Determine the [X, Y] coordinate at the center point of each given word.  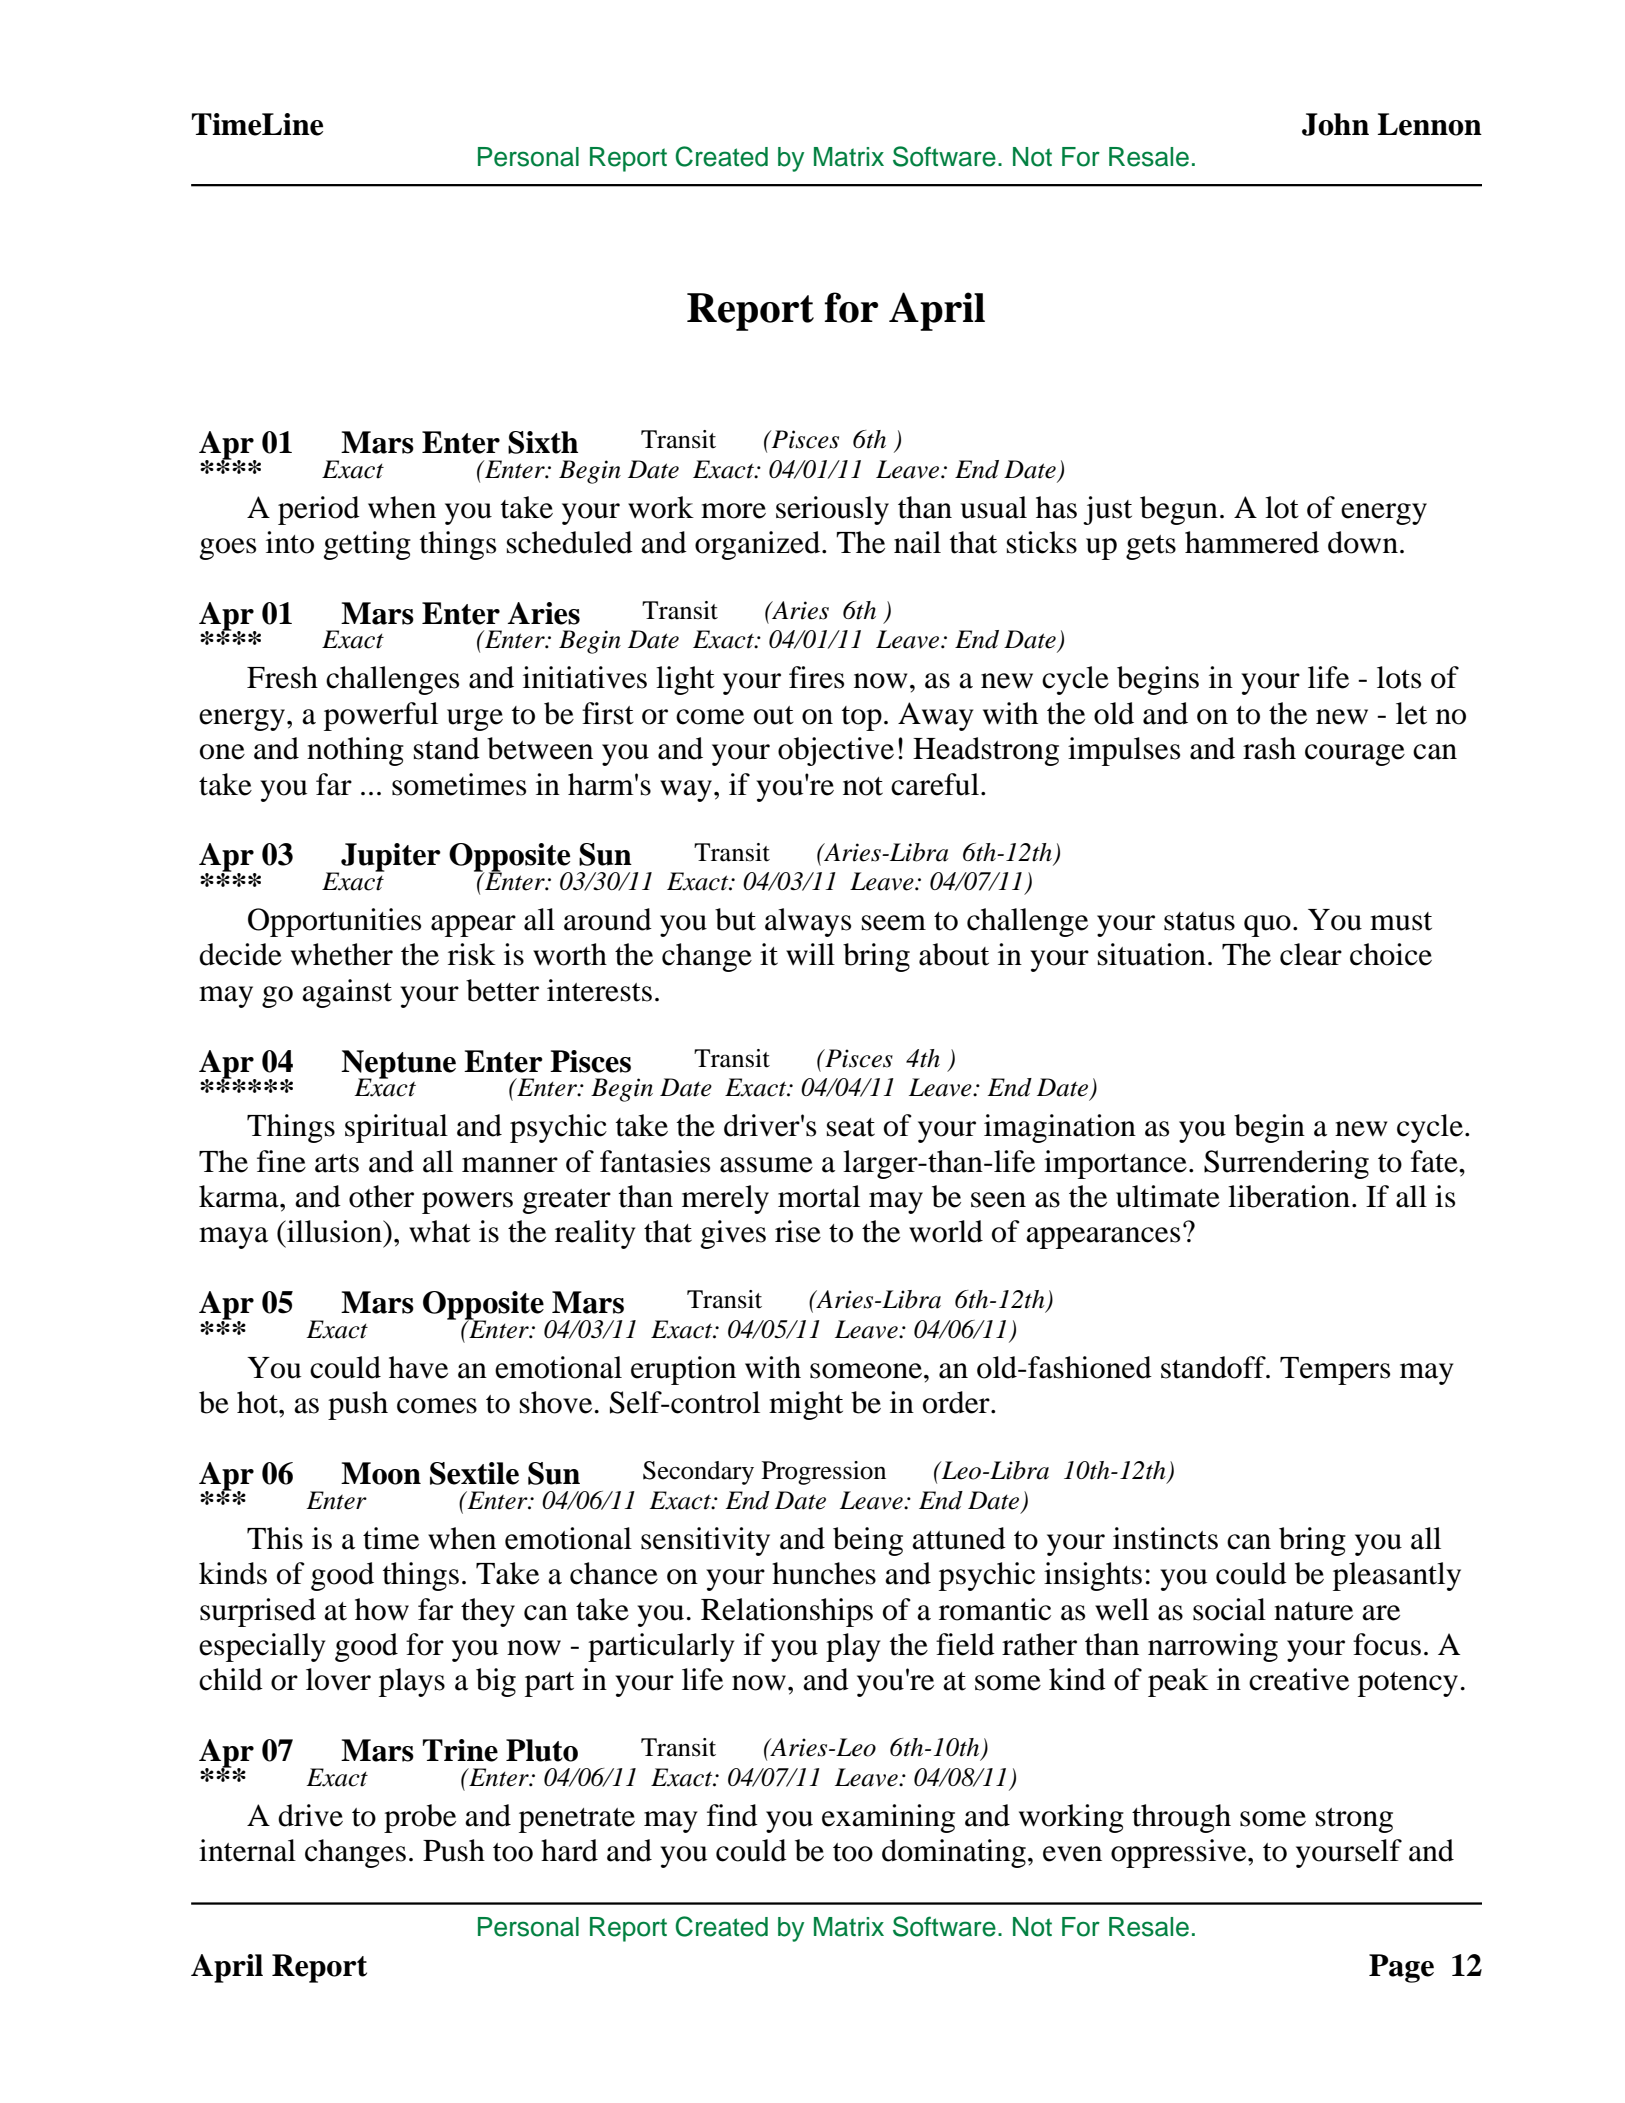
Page [1401, 1968]
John [1335, 124]
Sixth [543, 442]
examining [888, 1818]
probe [420, 1818]
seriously [832, 510]
